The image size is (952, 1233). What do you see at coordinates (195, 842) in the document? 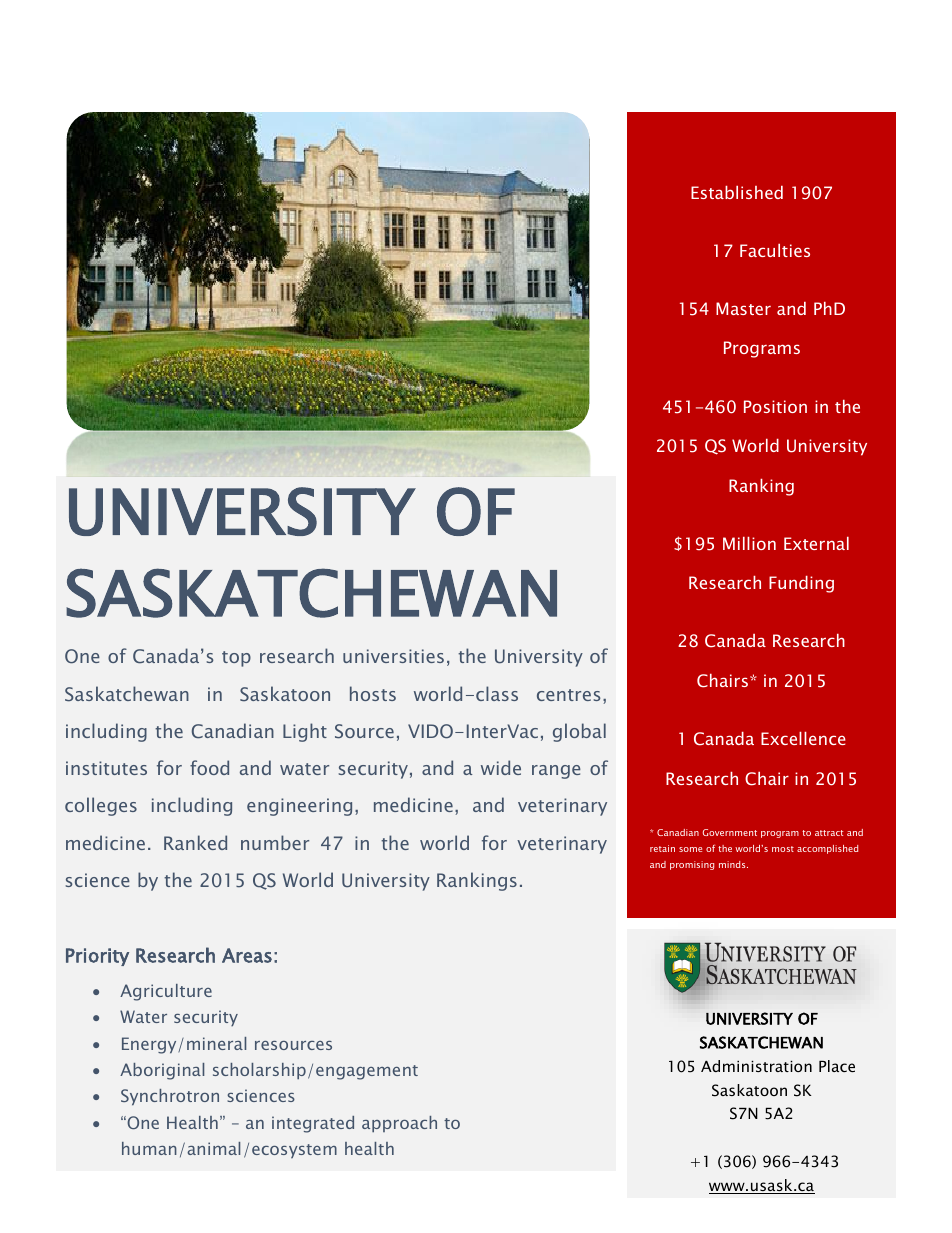
I see `Ranked` at bounding box center [195, 842].
